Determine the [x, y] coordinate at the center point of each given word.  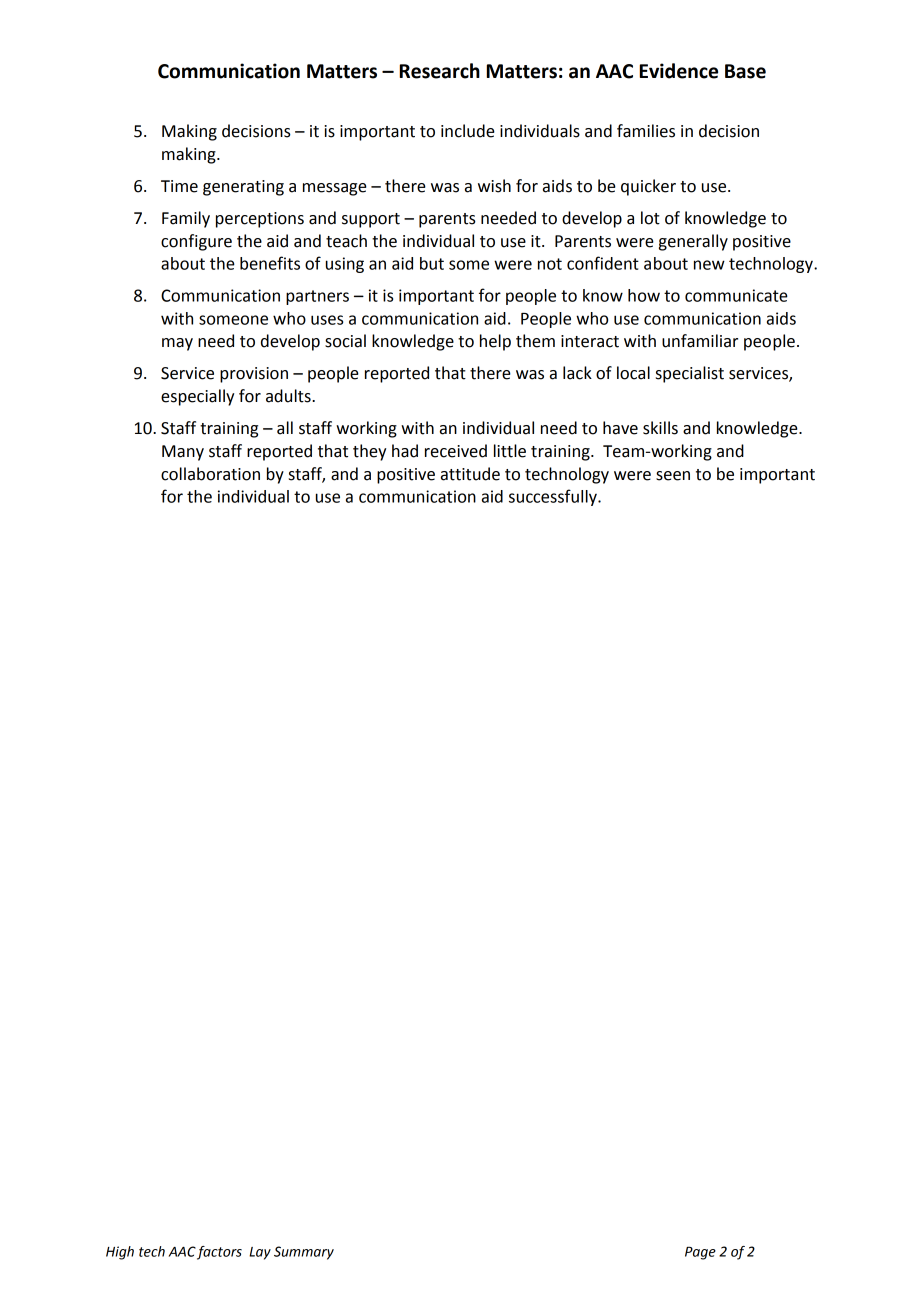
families [646, 131]
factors [219, 1253]
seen [673, 476]
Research [440, 71]
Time [179, 186]
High [120, 1253]
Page [700, 1253]
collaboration [210, 474]
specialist [690, 374]
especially [197, 397]
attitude [470, 474]
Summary [304, 1253]
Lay [260, 1253]
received [456, 451]
